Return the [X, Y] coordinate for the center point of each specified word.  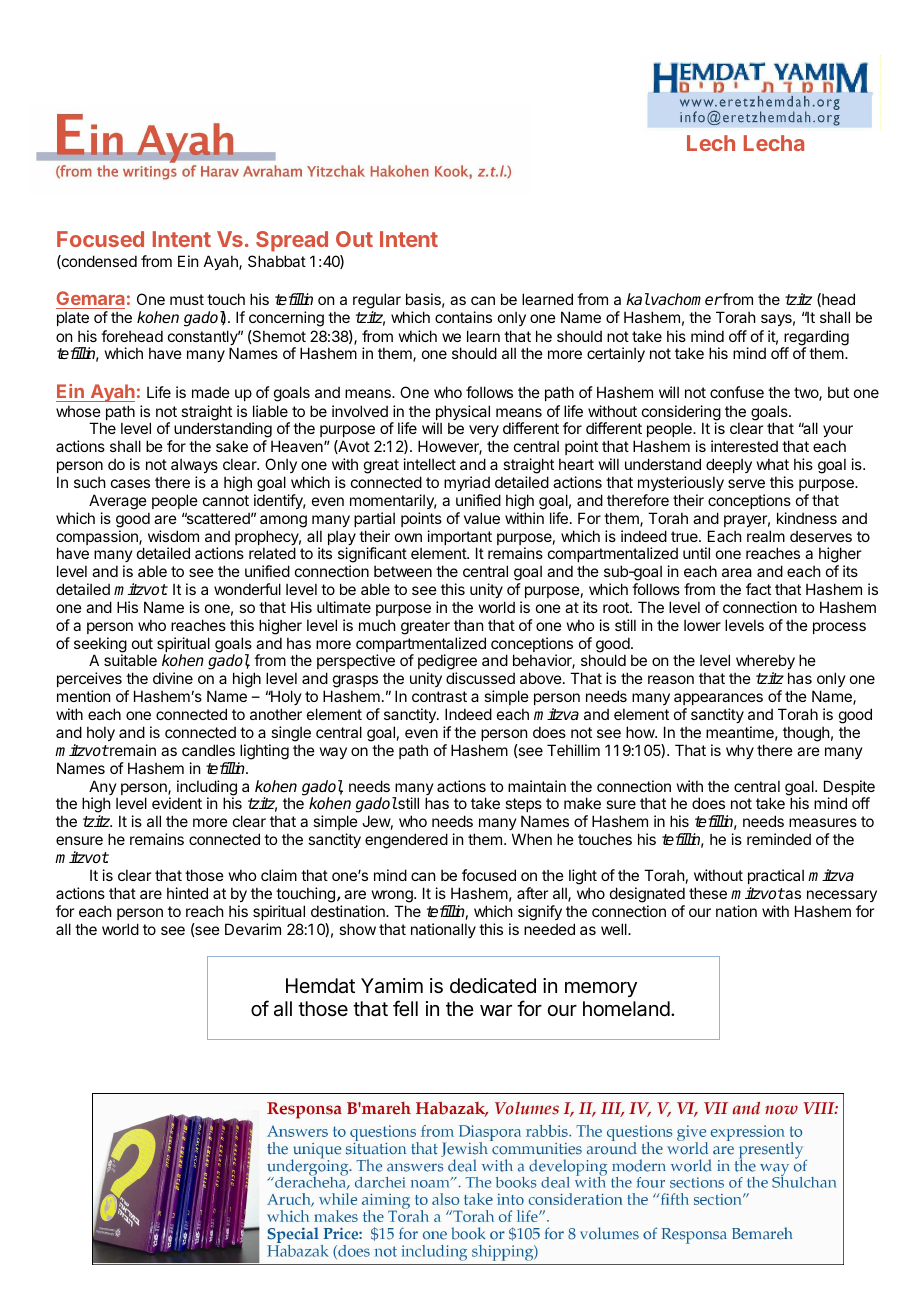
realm [766, 536]
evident [177, 803]
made [211, 392]
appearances [718, 701]
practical [776, 876]
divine [173, 678]
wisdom [173, 536]
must [187, 299]
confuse [737, 392]
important [460, 539]
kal [638, 299]
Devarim [253, 929]
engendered [406, 841]
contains [463, 317]
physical [462, 414]
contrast [439, 696]
